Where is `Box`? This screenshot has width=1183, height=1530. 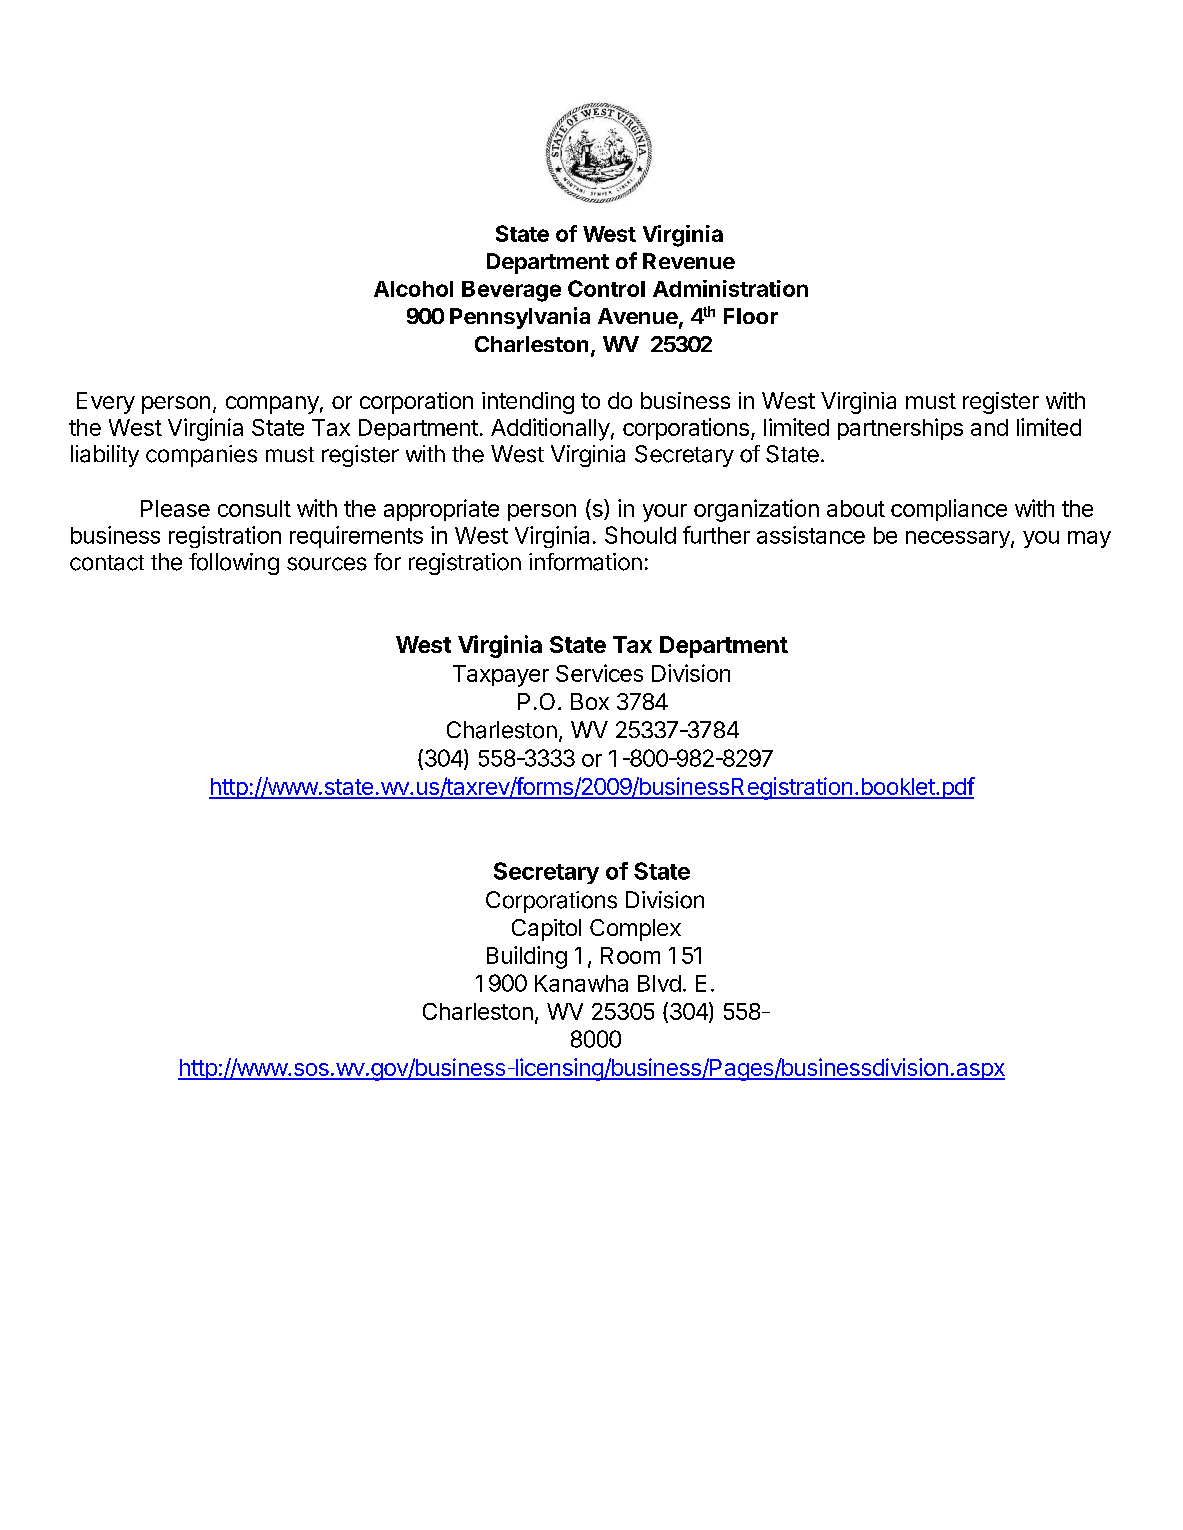
Box is located at coordinates (590, 701).
